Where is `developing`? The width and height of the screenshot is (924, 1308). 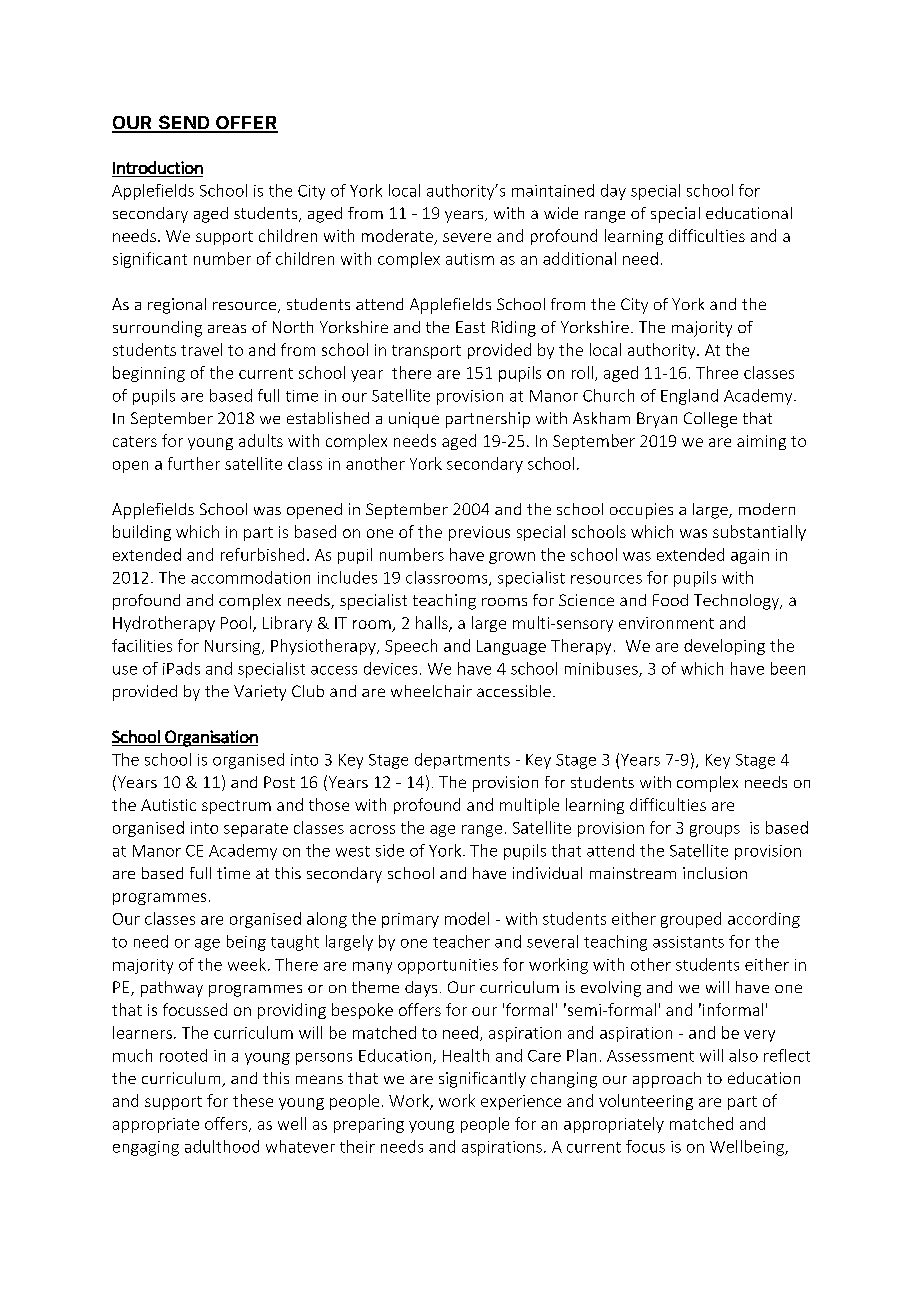
developing is located at coordinates (724, 647).
